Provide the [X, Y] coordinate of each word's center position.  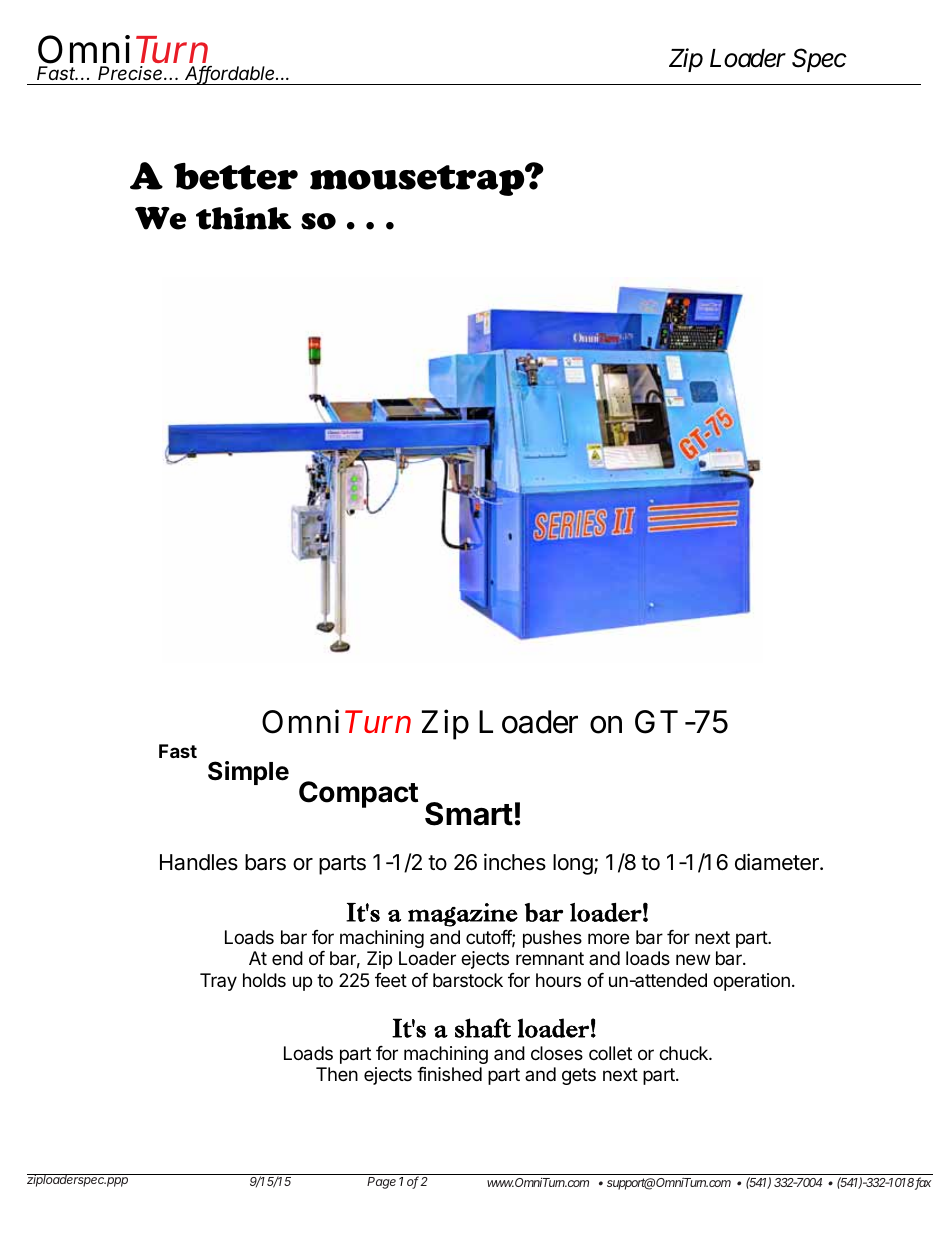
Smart [469, 814]
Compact [358, 794]
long [573, 864]
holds [264, 980]
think [243, 218]
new [693, 959]
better [236, 176]
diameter [778, 862]
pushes [552, 939]
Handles [199, 862]
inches [515, 862]
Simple [248, 773]
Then [337, 1074]
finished [449, 1074]
